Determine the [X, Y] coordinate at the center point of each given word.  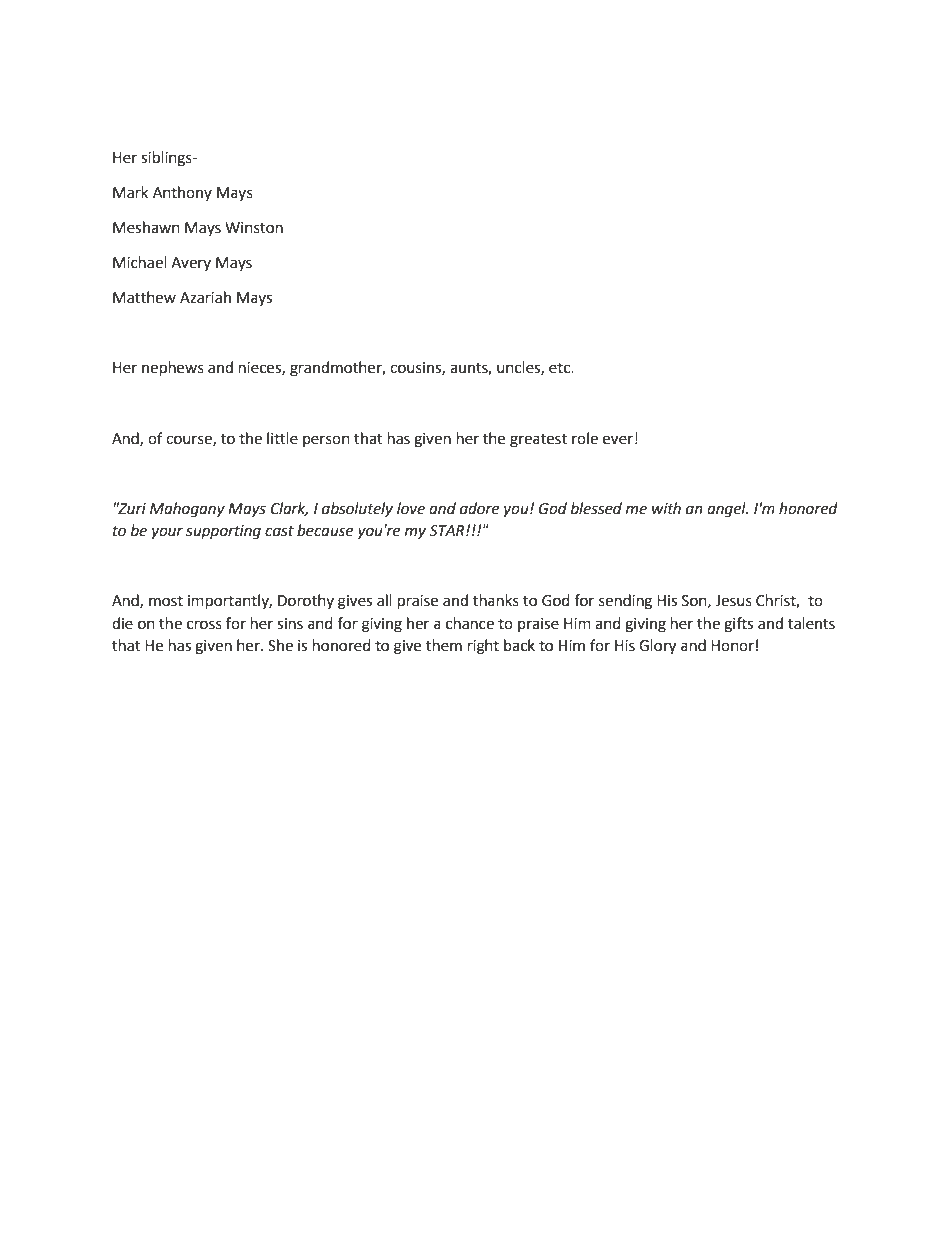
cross [204, 625]
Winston [254, 228]
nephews [173, 369]
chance [470, 623]
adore [479, 508]
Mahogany [187, 510]
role [585, 438]
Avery [191, 264]
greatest [538, 441]
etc [561, 368]
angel [727, 510]
